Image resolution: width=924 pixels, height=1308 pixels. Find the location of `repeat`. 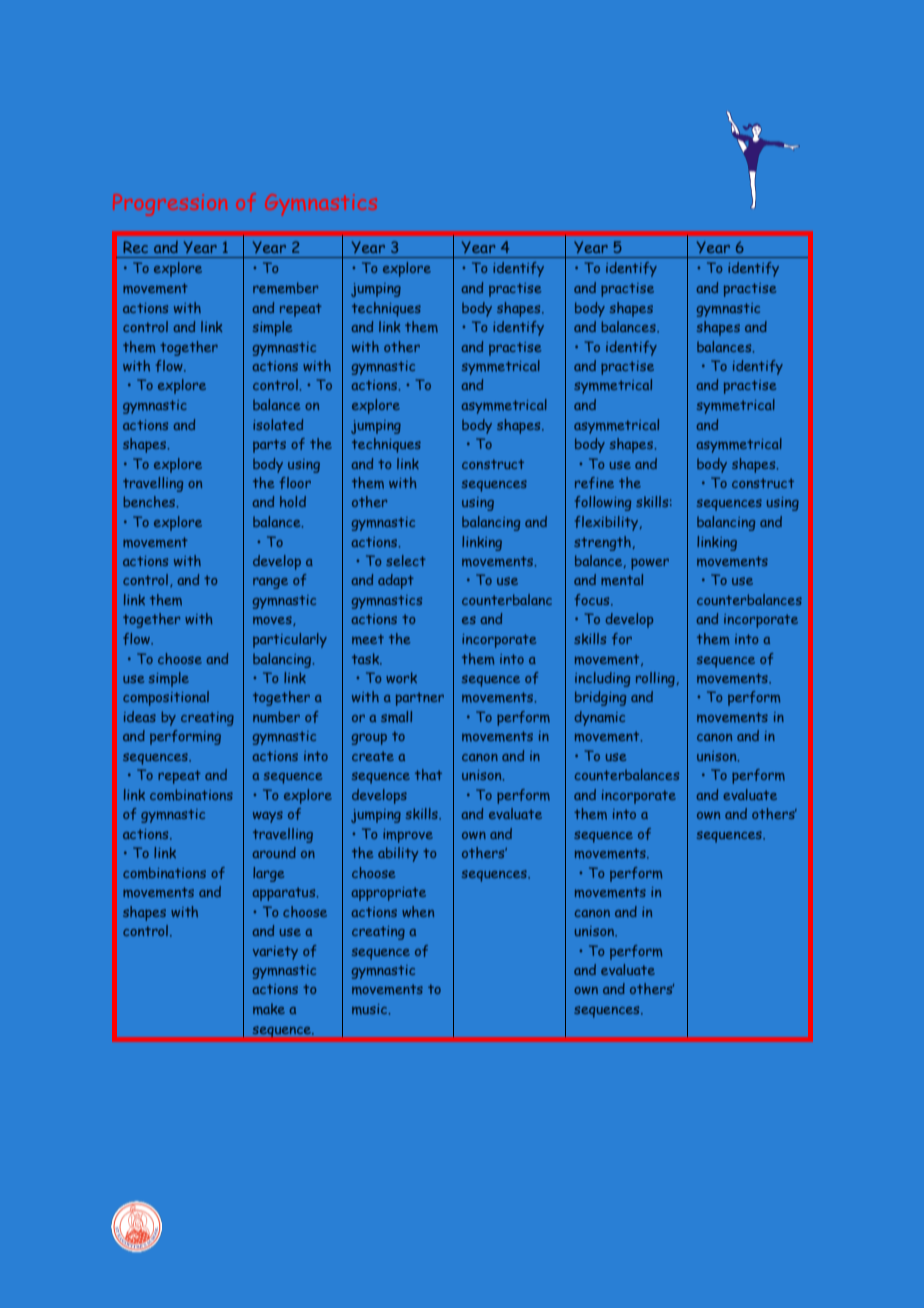

repeat is located at coordinates (301, 310).
